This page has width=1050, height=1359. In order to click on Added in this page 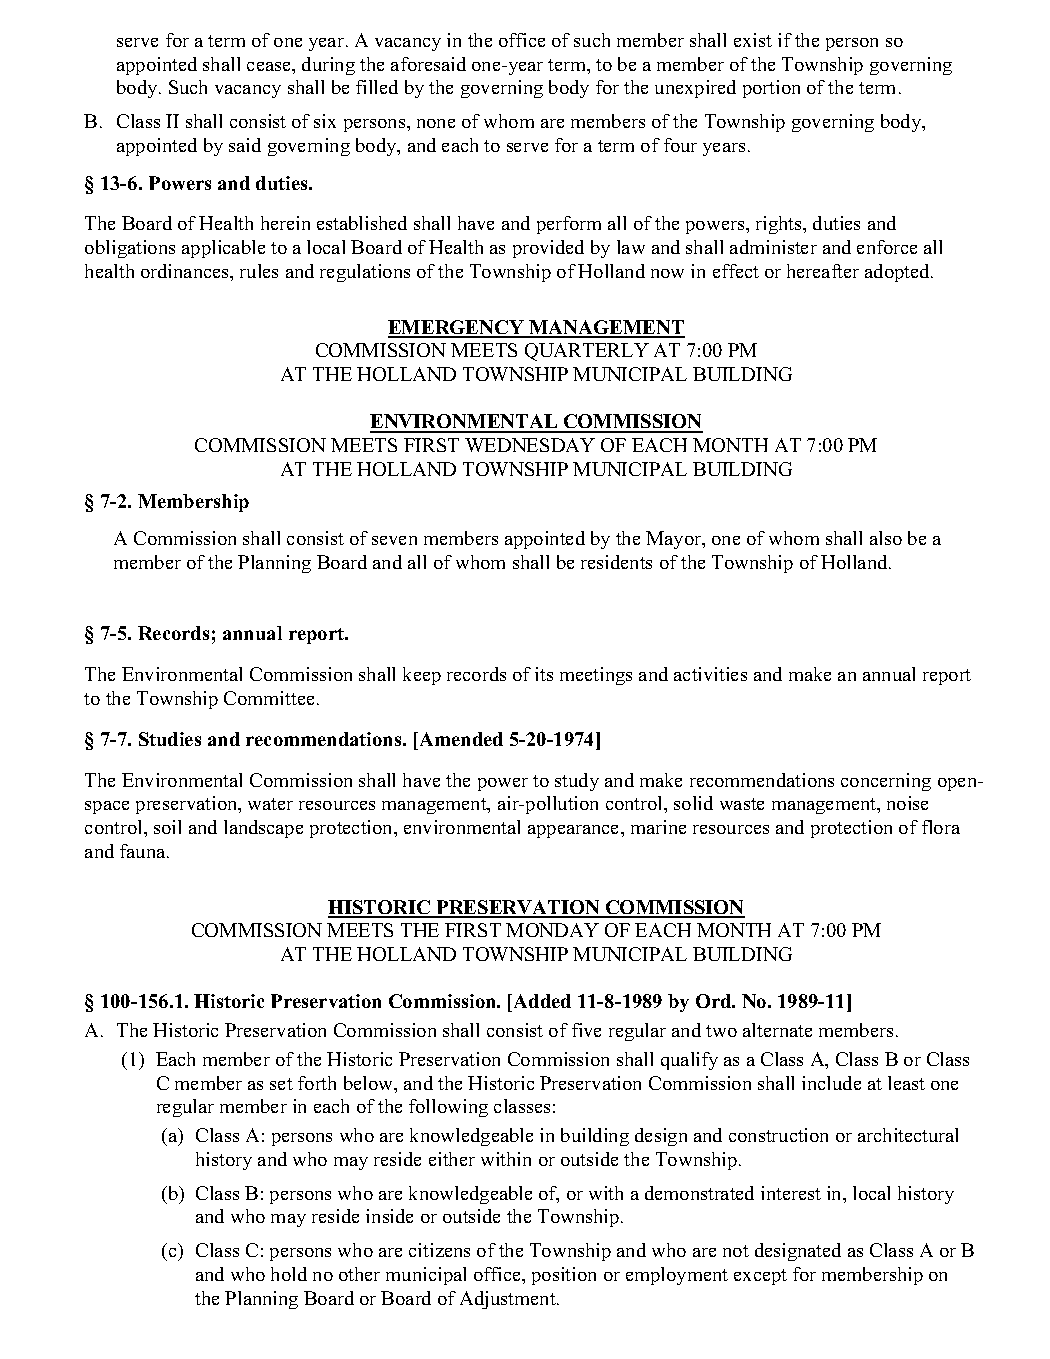, I will do `click(542, 1001)`.
